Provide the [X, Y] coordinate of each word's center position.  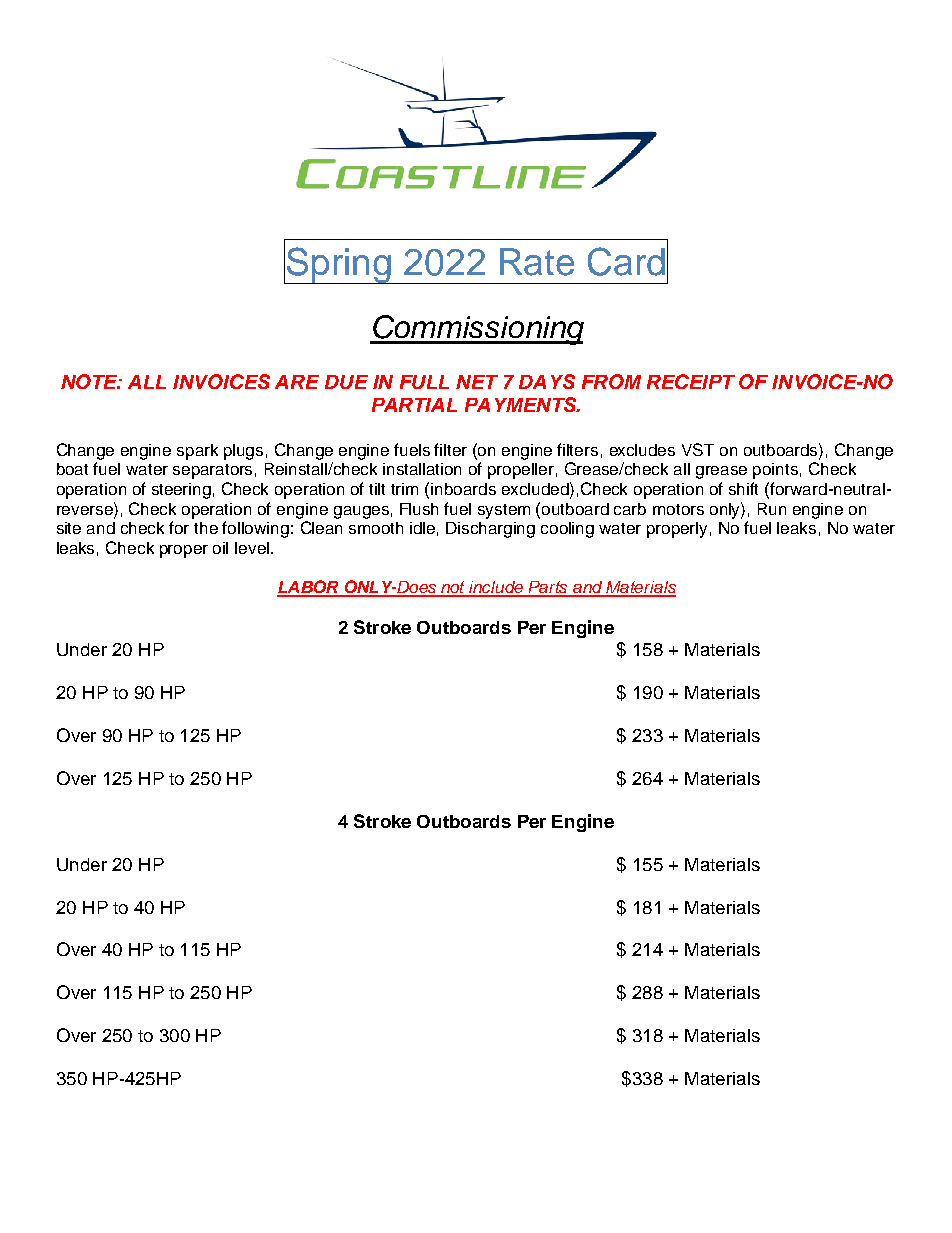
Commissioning [477, 330]
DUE [346, 382]
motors [678, 509]
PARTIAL [414, 405]
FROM [611, 381]
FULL [424, 382]
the [206, 528]
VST [698, 449]
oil [220, 548]
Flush [419, 509]
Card [626, 261]
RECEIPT [691, 381]
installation [422, 469]
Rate [537, 262]
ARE [297, 382]
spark [197, 452]
